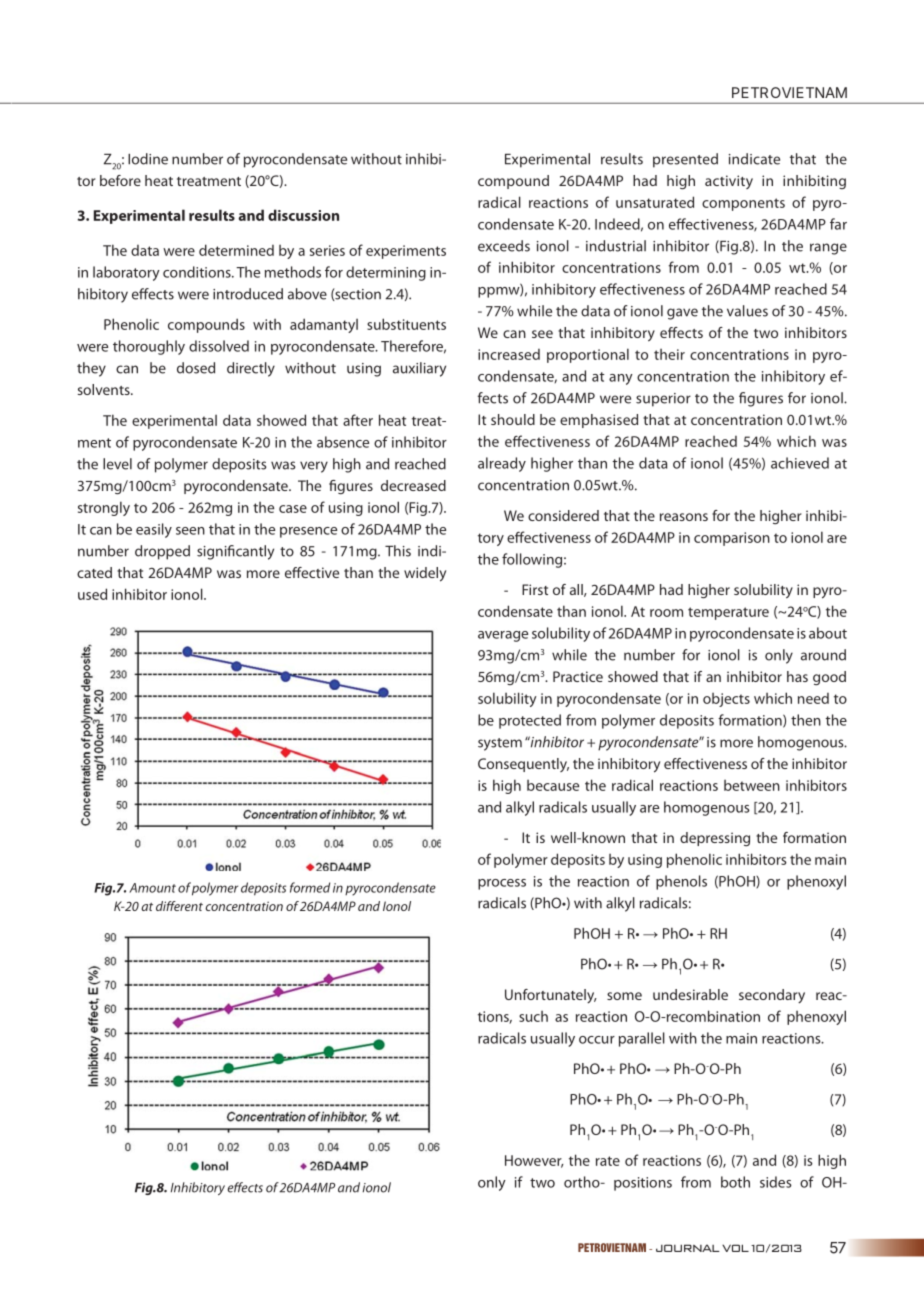 The width and height of the screenshot is (924, 1308). What do you see at coordinates (92, 594) in the screenshot?
I see `used` at bounding box center [92, 594].
